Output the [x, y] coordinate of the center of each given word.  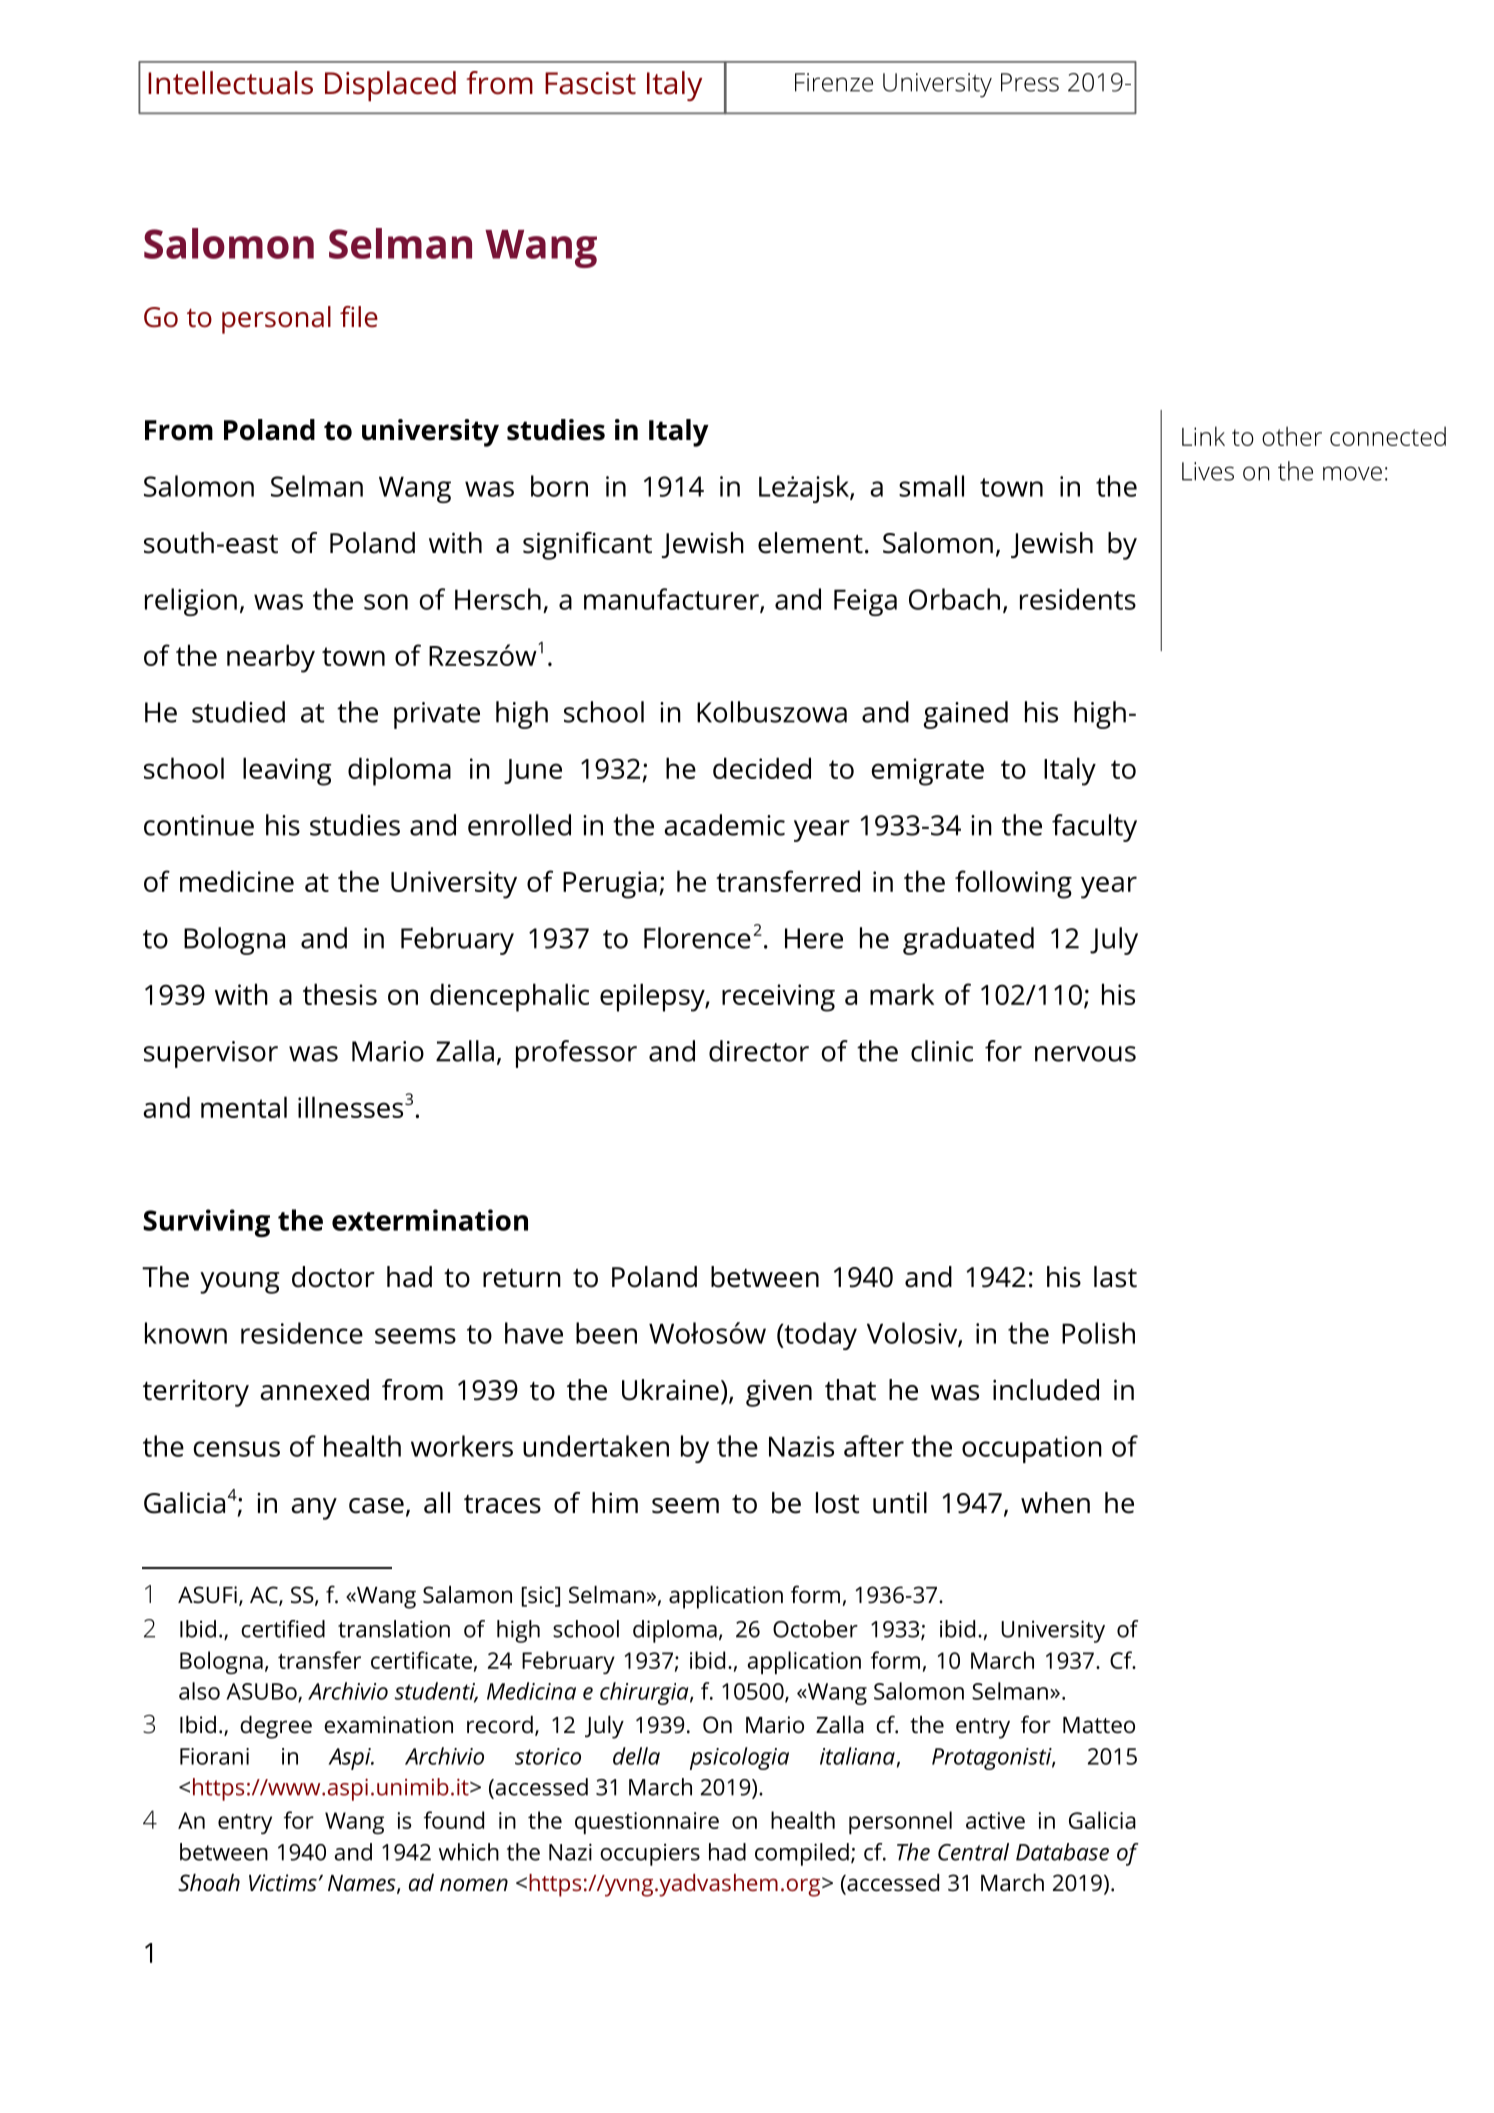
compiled [802, 1854]
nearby [271, 658]
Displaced [390, 86]
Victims [283, 1883]
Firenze [834, 82]
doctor [333, 1277]
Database [1062, 1852]
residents [1078, 599]
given [779, 1393]
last [1115, 1277]
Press [1030, 82]
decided [762, 768]
